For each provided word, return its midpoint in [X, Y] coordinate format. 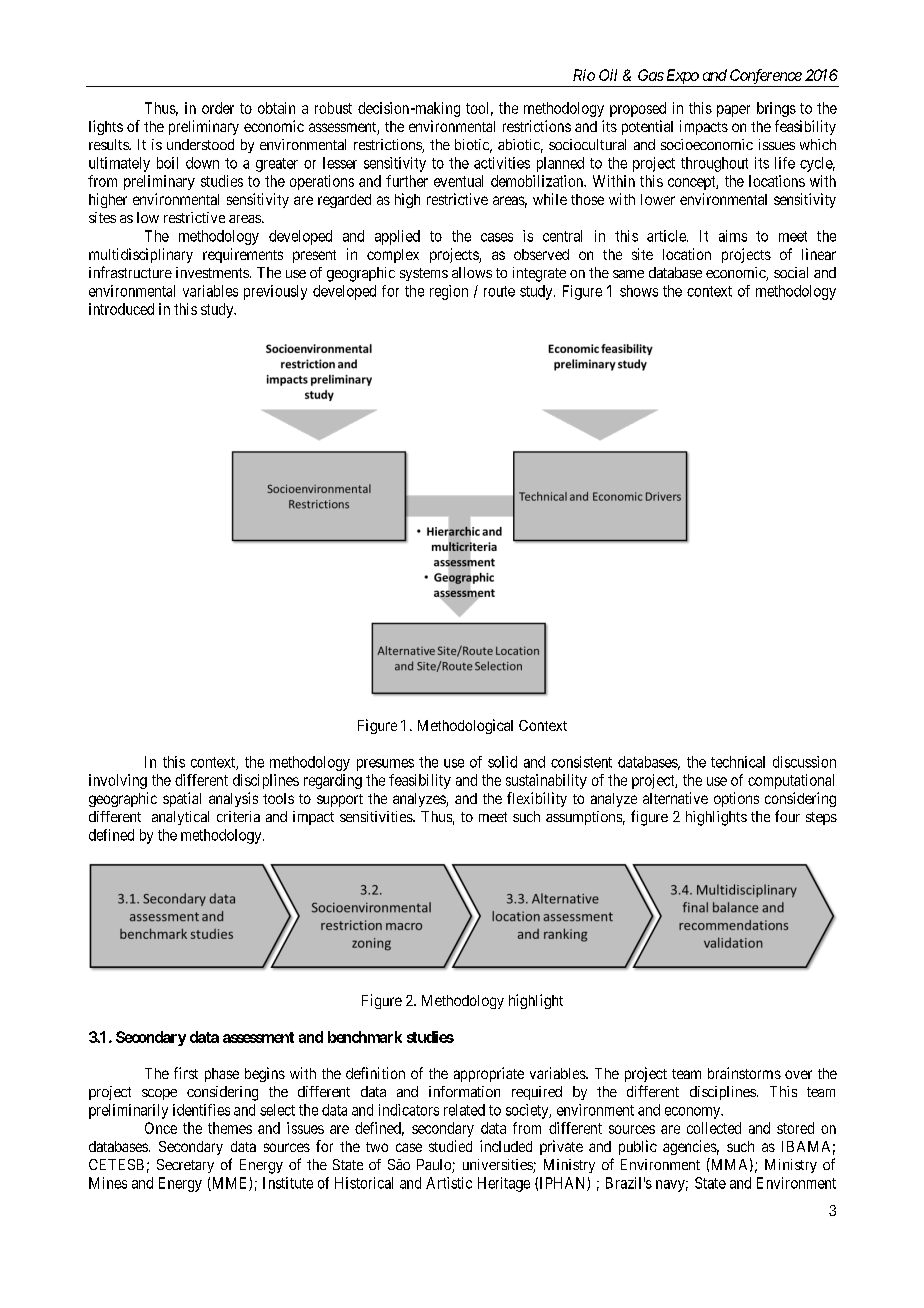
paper [733, 111]
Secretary [185, 1166]
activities [502, 163]
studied [450, 1146]
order [218, 108]
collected [714, 1128]
